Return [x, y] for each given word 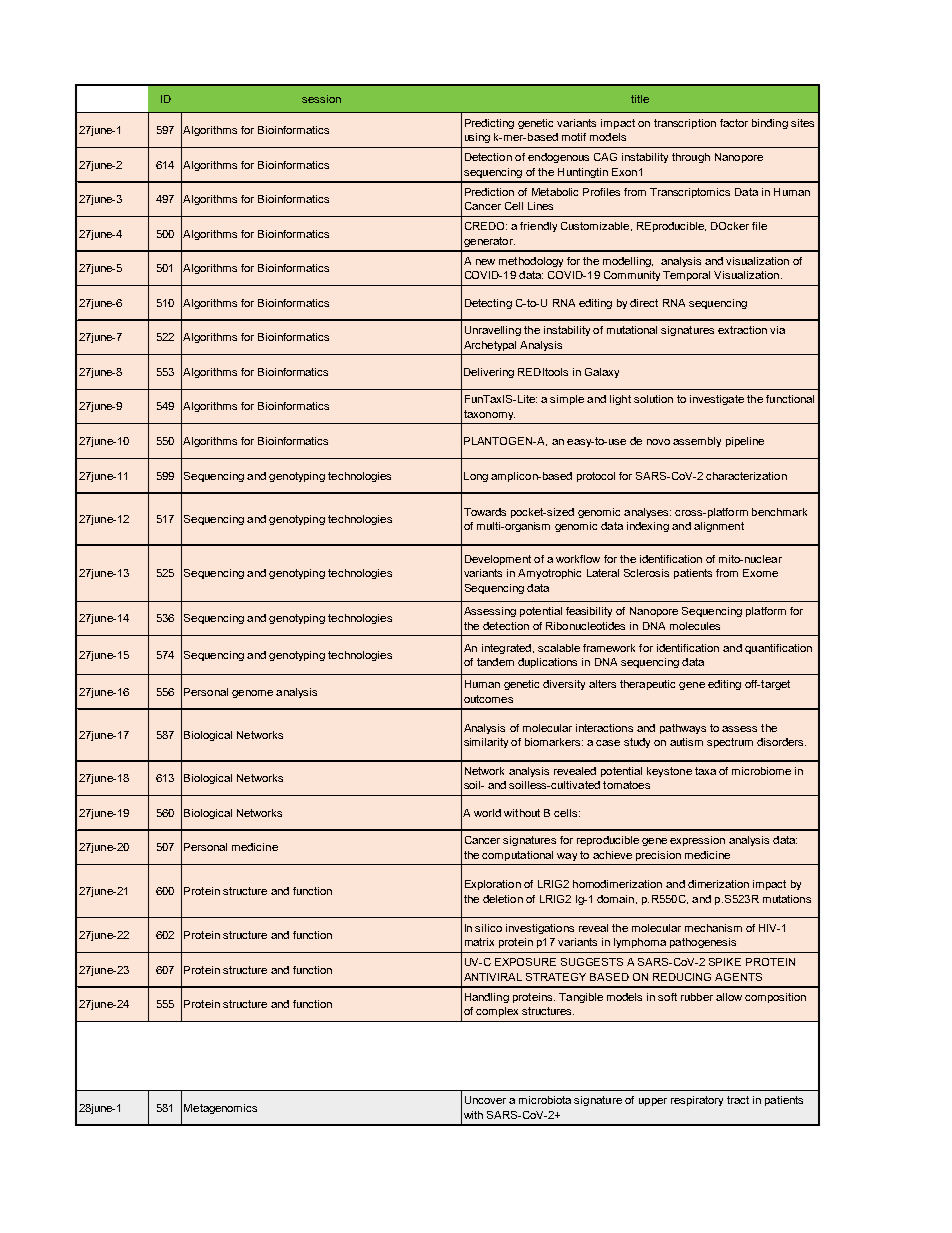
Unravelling [493, 331]
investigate [717, 400]
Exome [760, 573]
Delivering [489, 373]
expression [697, 841]
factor [734, 123]
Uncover [485, 1100]
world [487, 813]
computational [517, 856]
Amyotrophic [549, 574]
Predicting [489, 124]
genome [252, 694]
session [321, 99]
